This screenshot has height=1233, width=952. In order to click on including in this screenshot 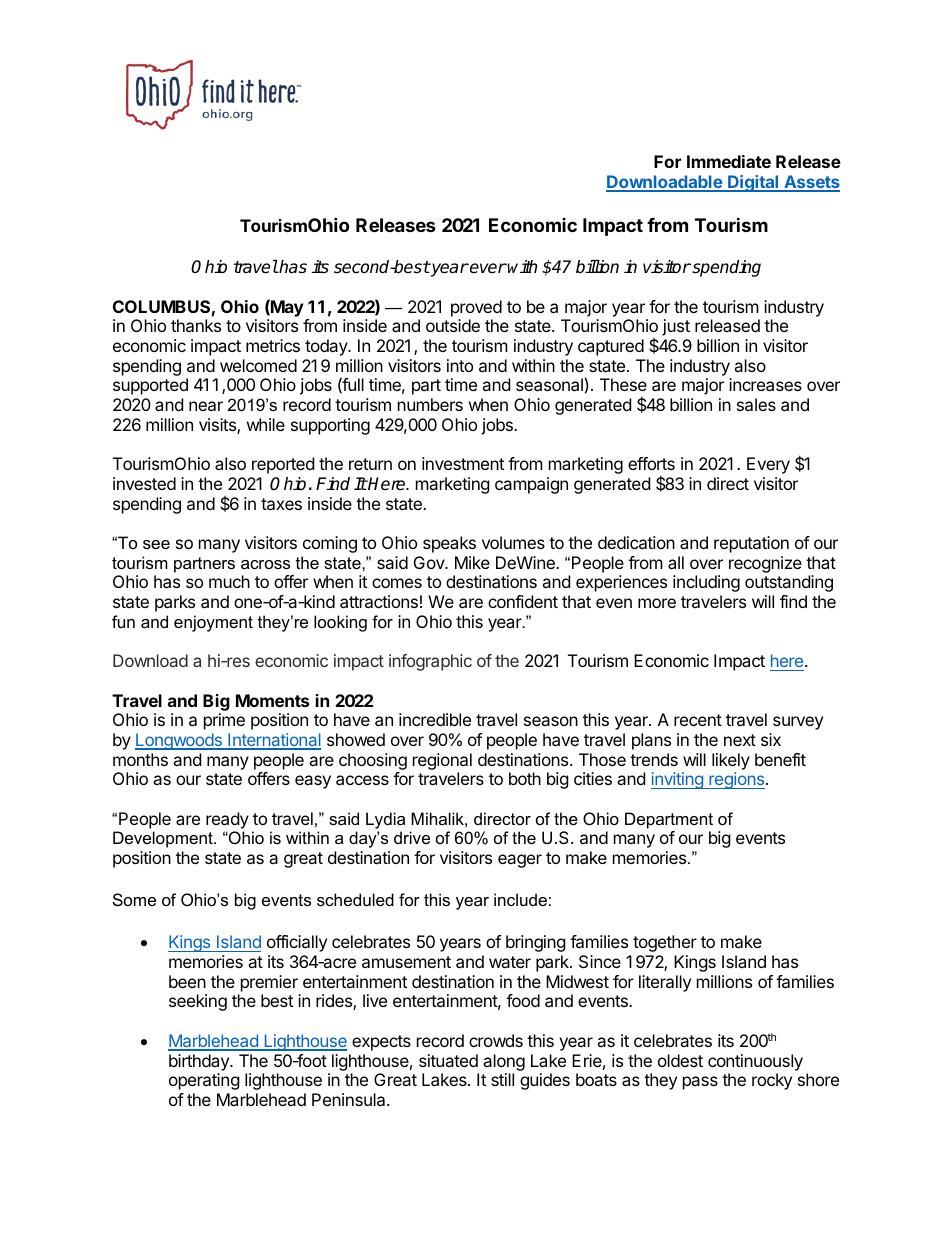, I will do `click(706, 583)`.
